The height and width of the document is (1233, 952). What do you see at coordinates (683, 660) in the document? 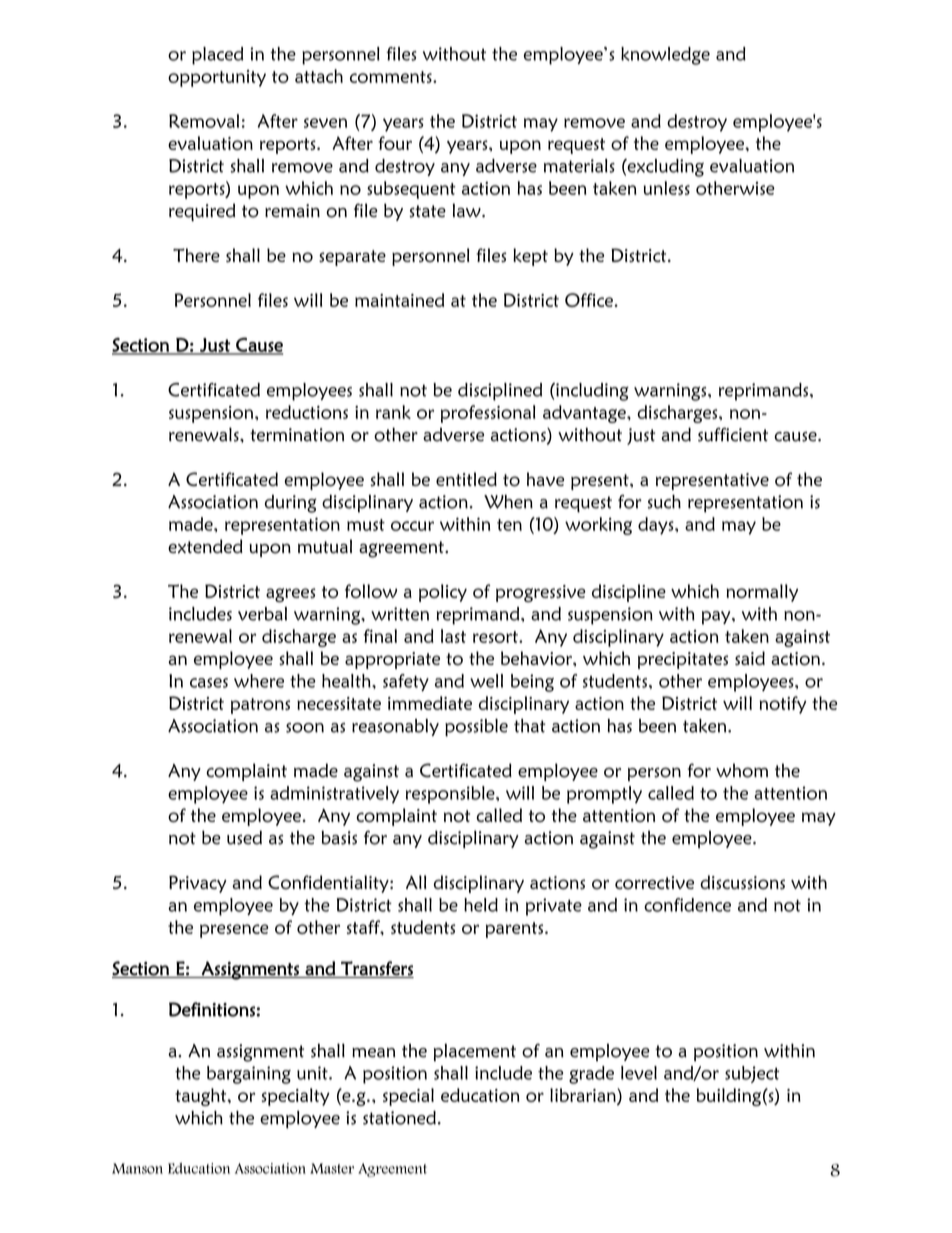
I see `precipitates` at bounding box center [683, 660].
